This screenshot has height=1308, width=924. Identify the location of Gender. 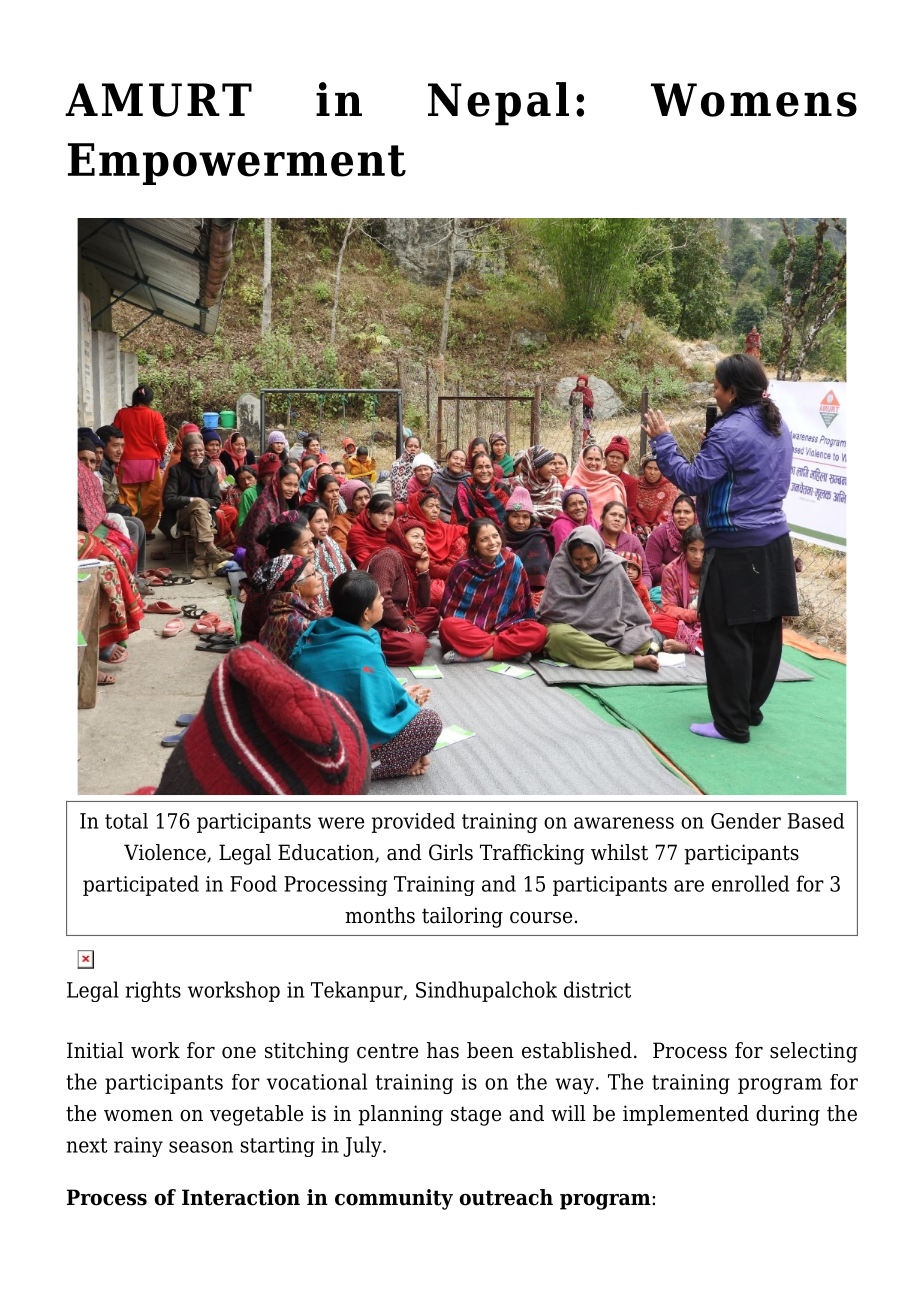
(746, 821).
